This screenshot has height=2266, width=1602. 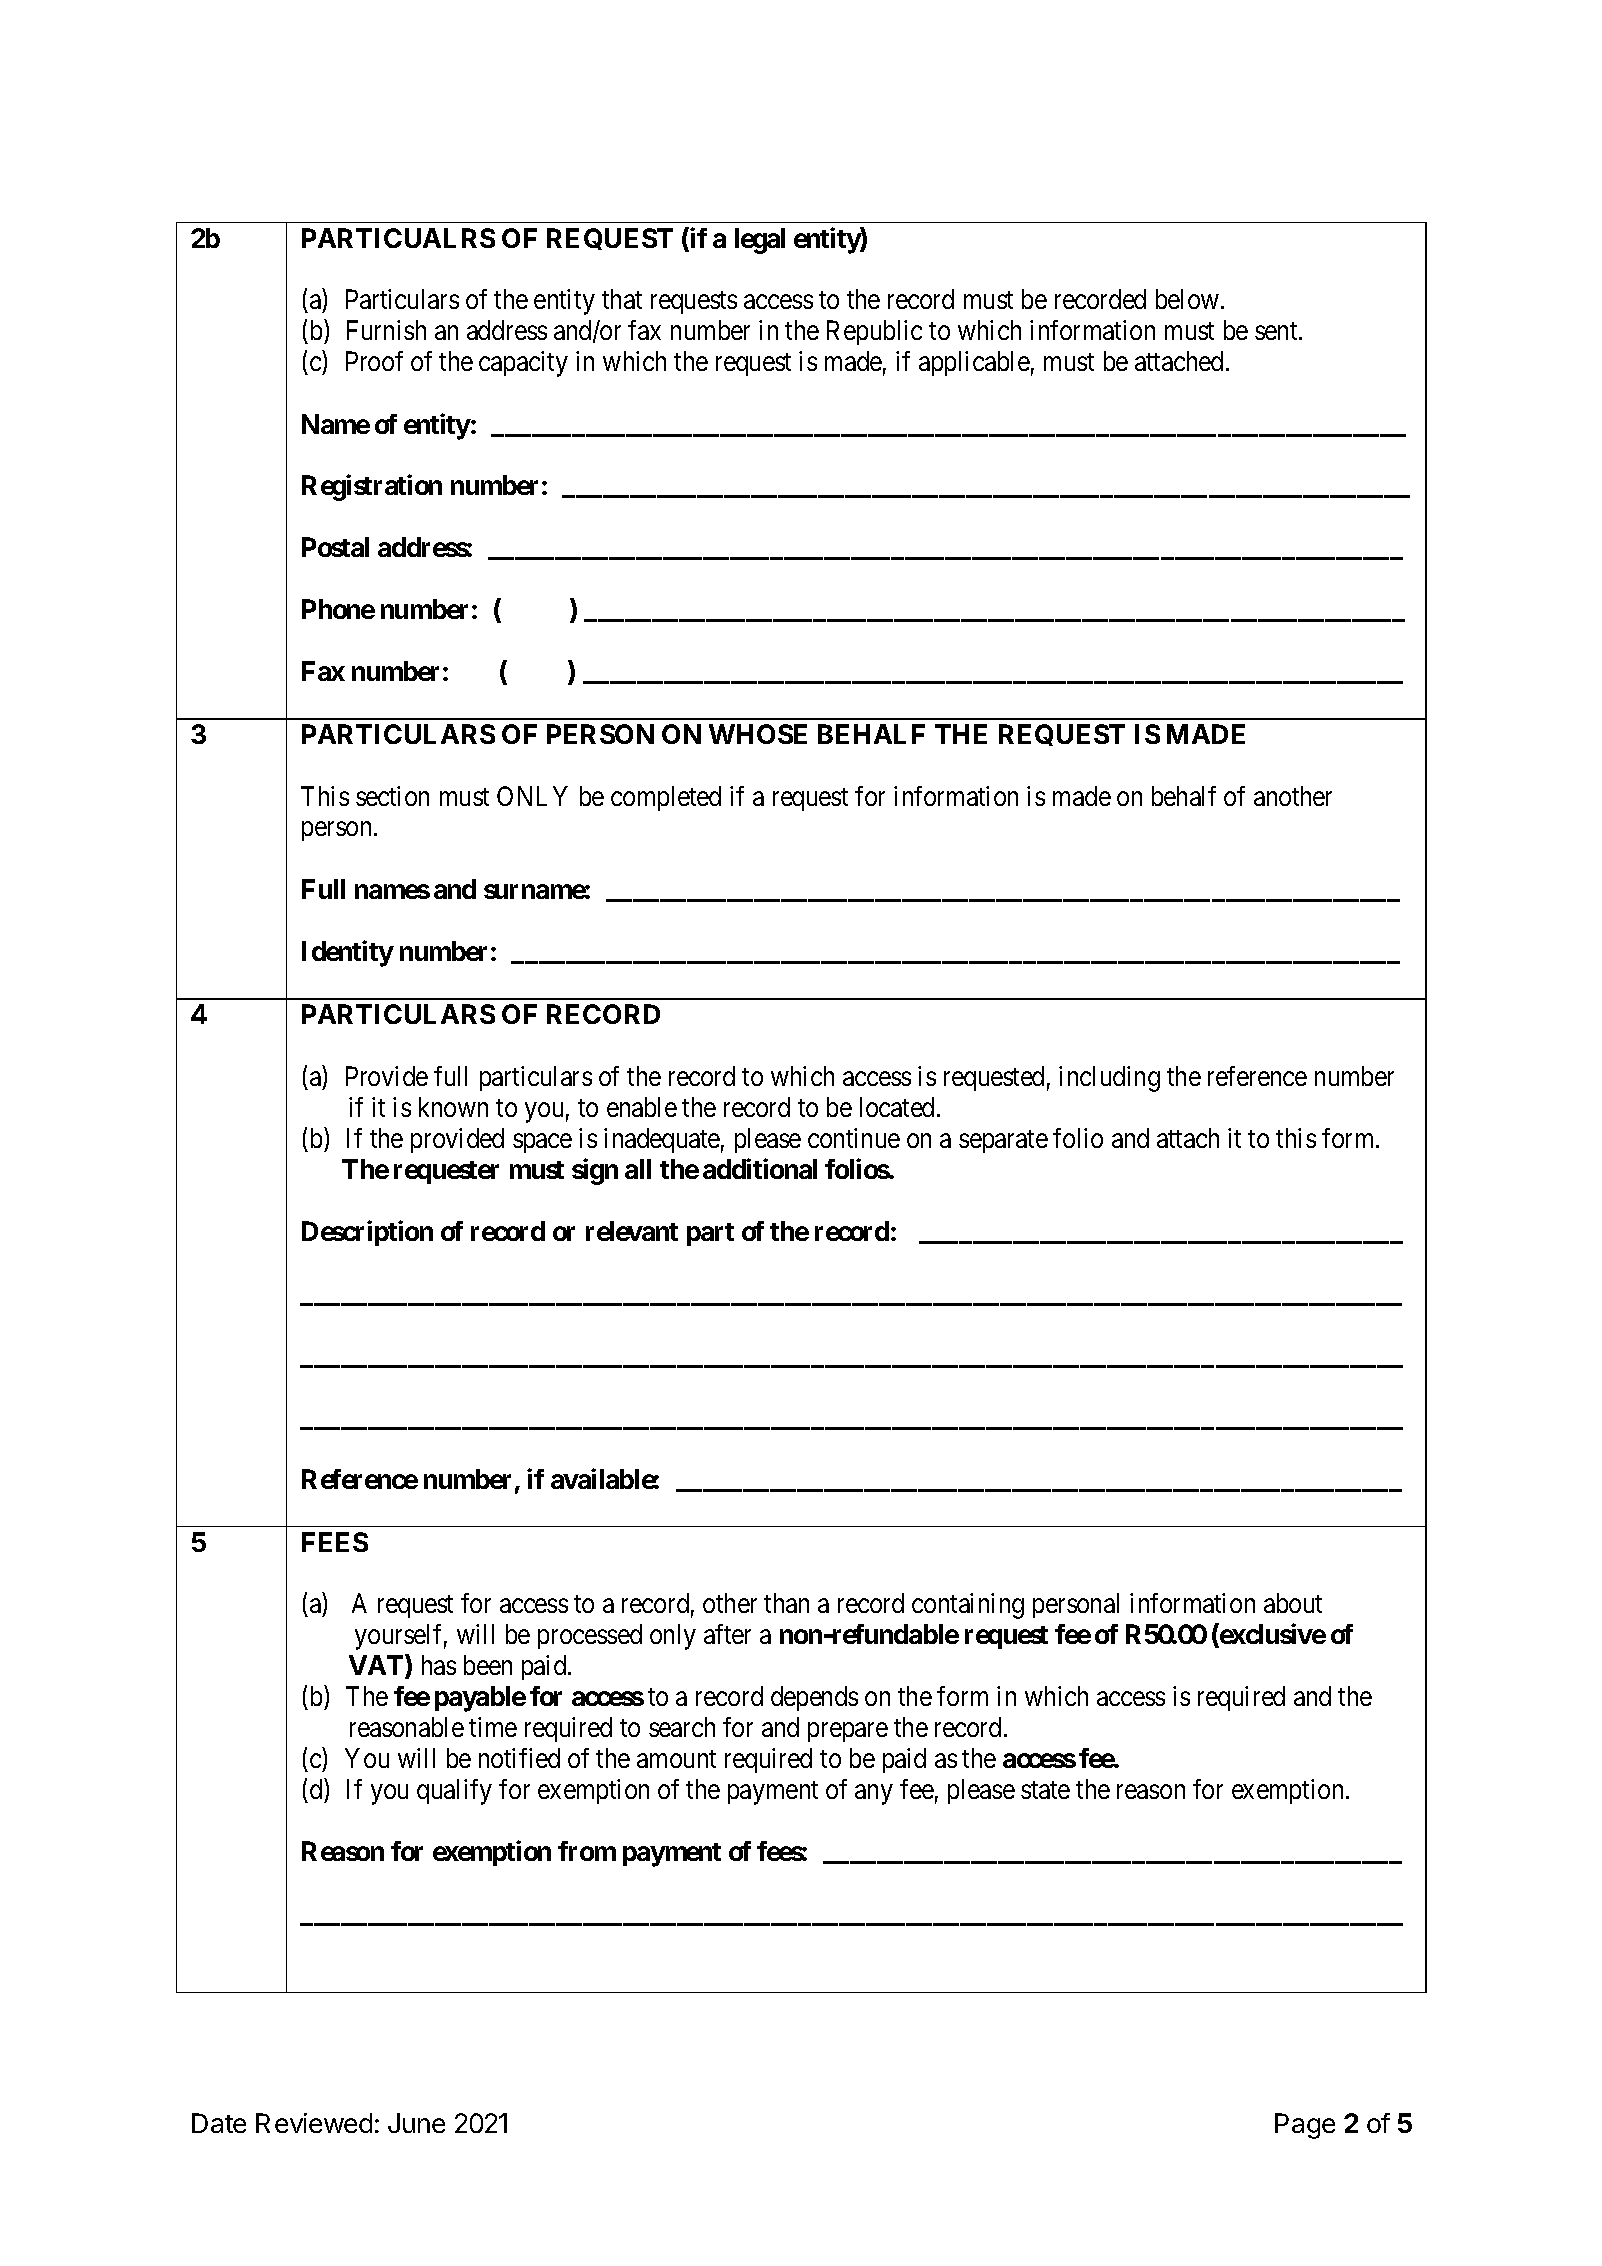 What do you see at coordinates (377, 1666) in the screenshot?
I see `VAT` at bounding box center [377, 1666].
